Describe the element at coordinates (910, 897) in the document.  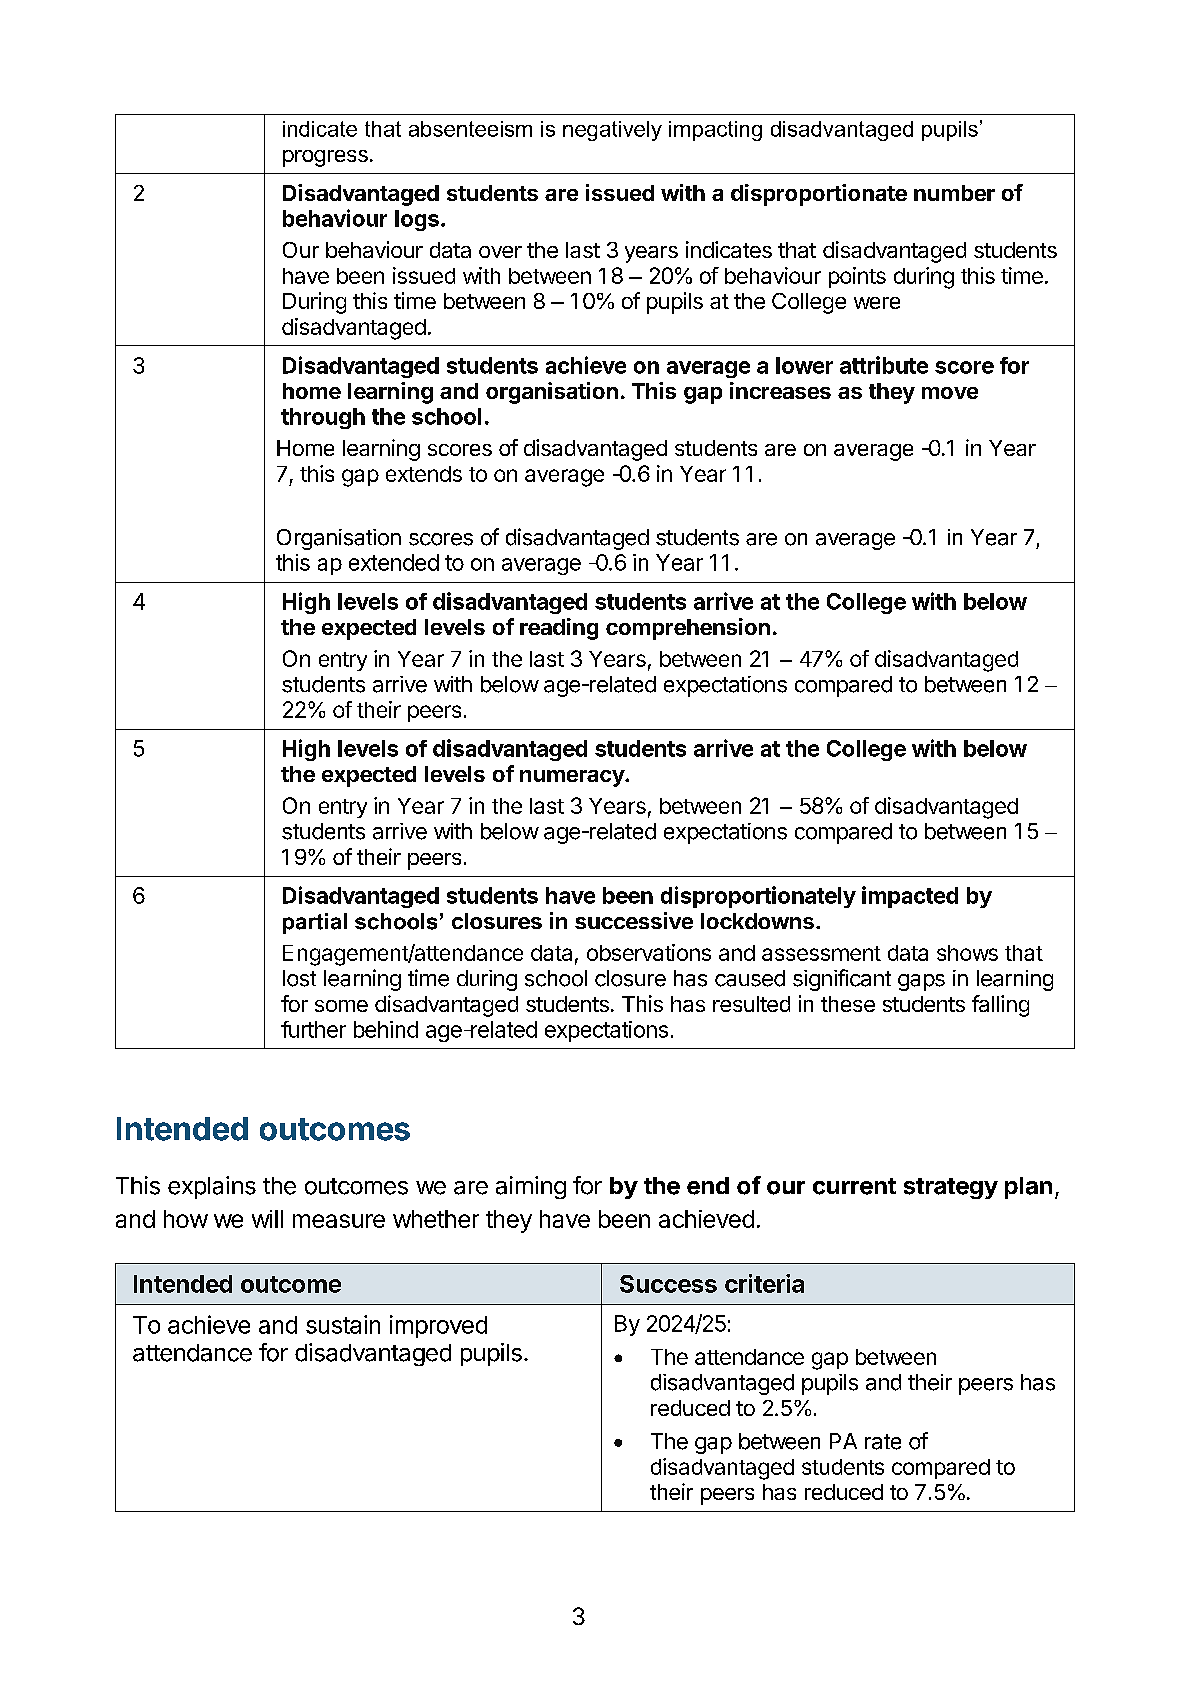
I see `impacted` at that location.
